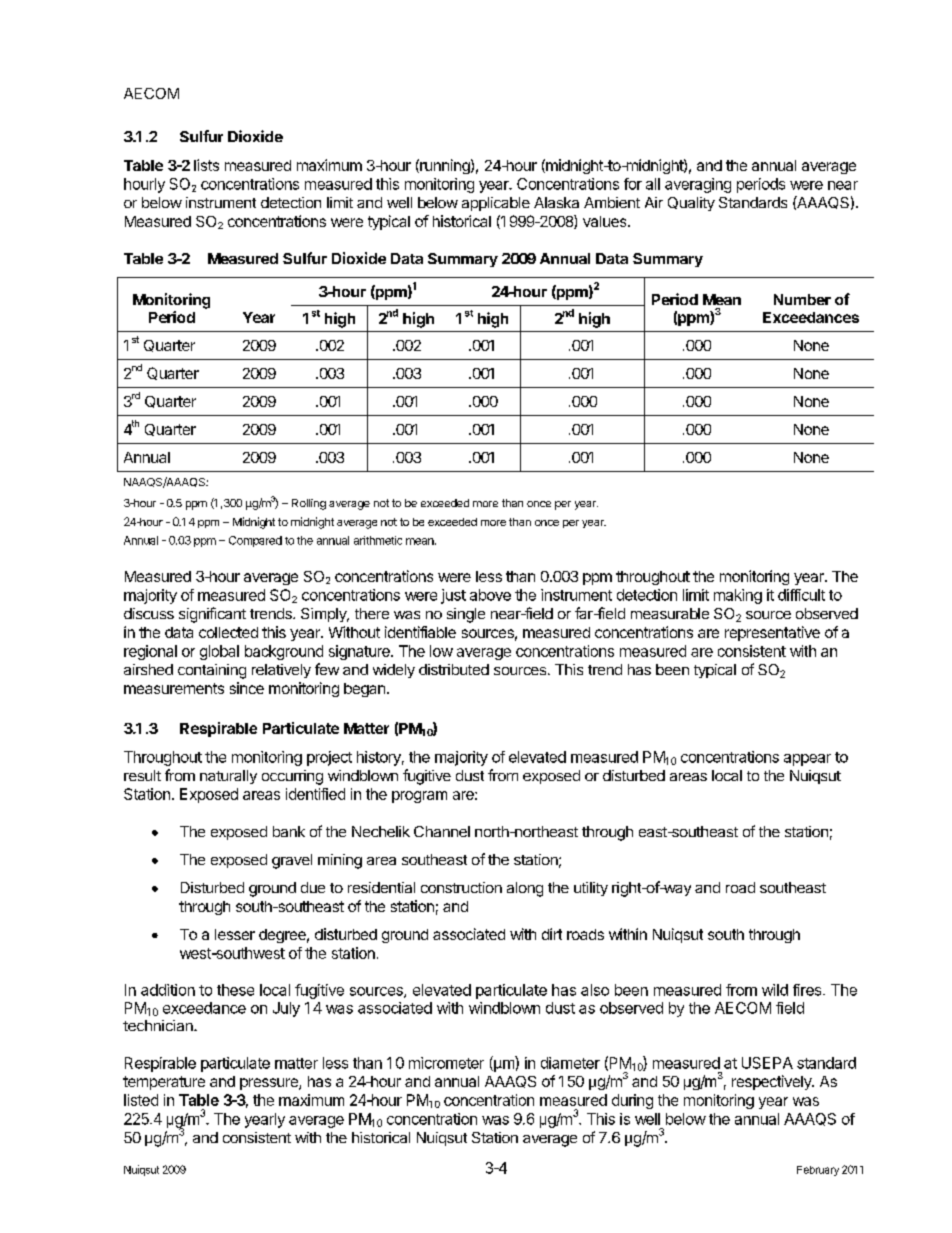  What do you see at coordinates (802, 299) in the screenshot?
I see `Number` at bounding box center [802, 299].
